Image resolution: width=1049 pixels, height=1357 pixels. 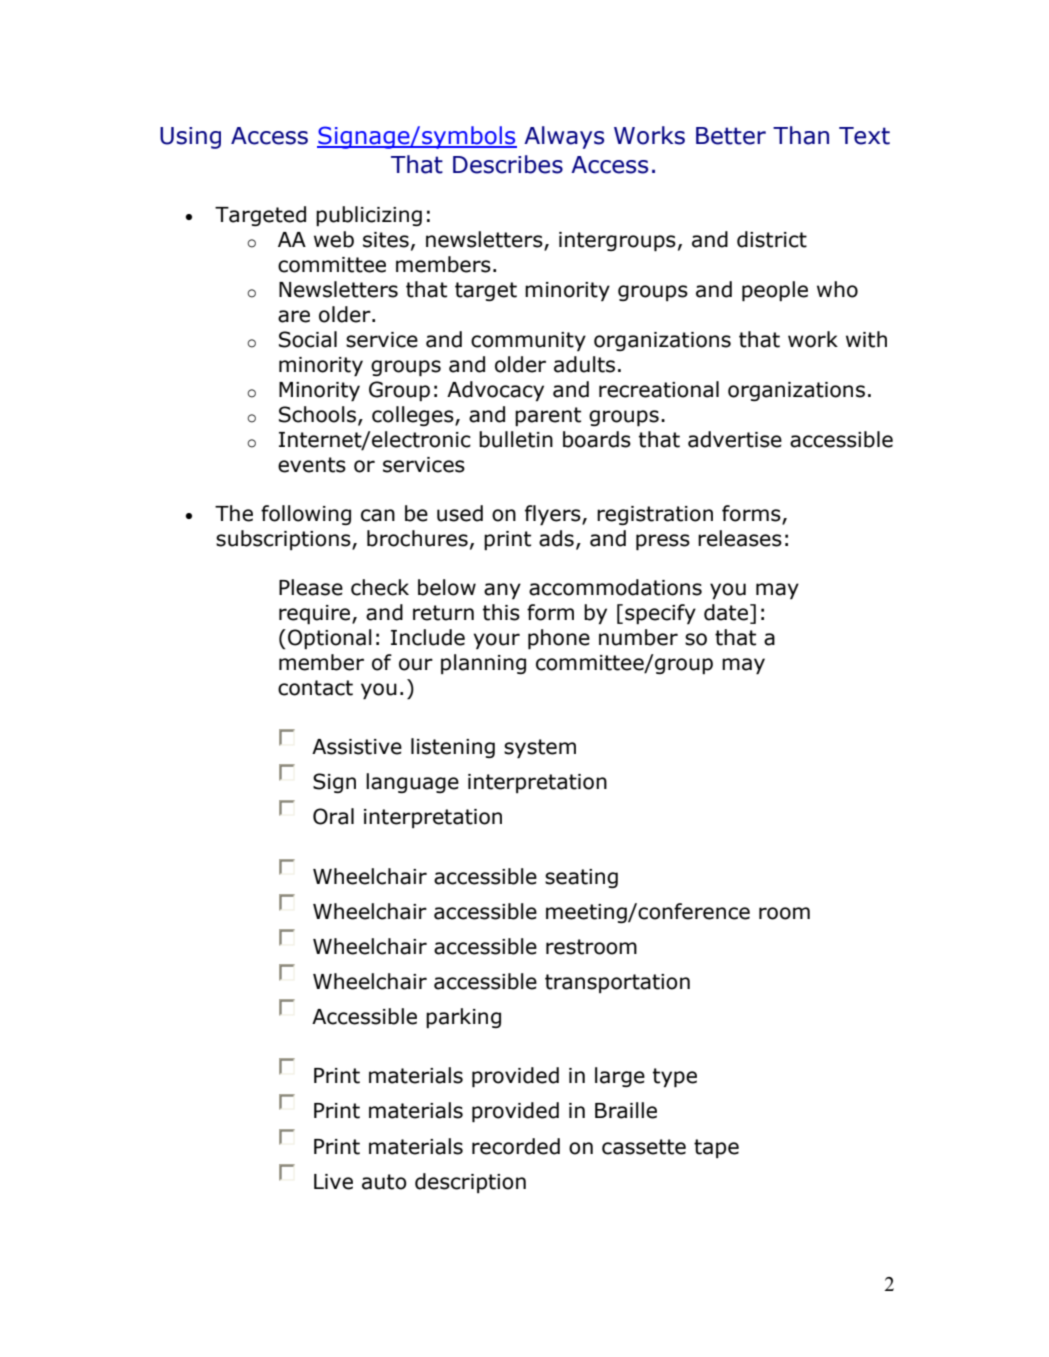 What do you see at coordinates (716, 1148) in the image?
I see `tape` at bounding box center [716, 1148].
